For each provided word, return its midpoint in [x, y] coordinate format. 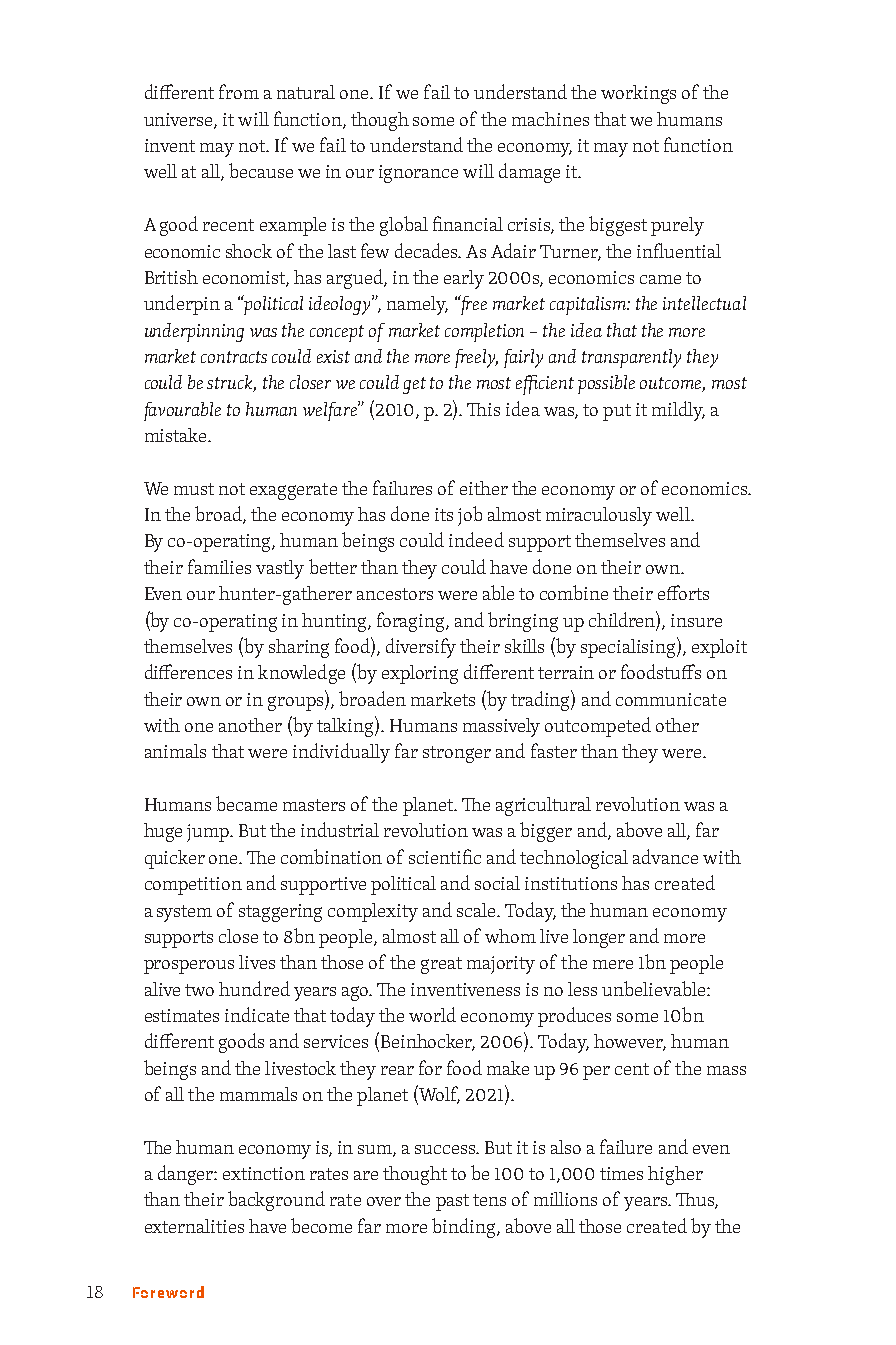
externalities [194, 1226]
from [239, 91]
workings [638, 94]
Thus [696, 1201]
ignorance [418, 174]
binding [465, 1228]
